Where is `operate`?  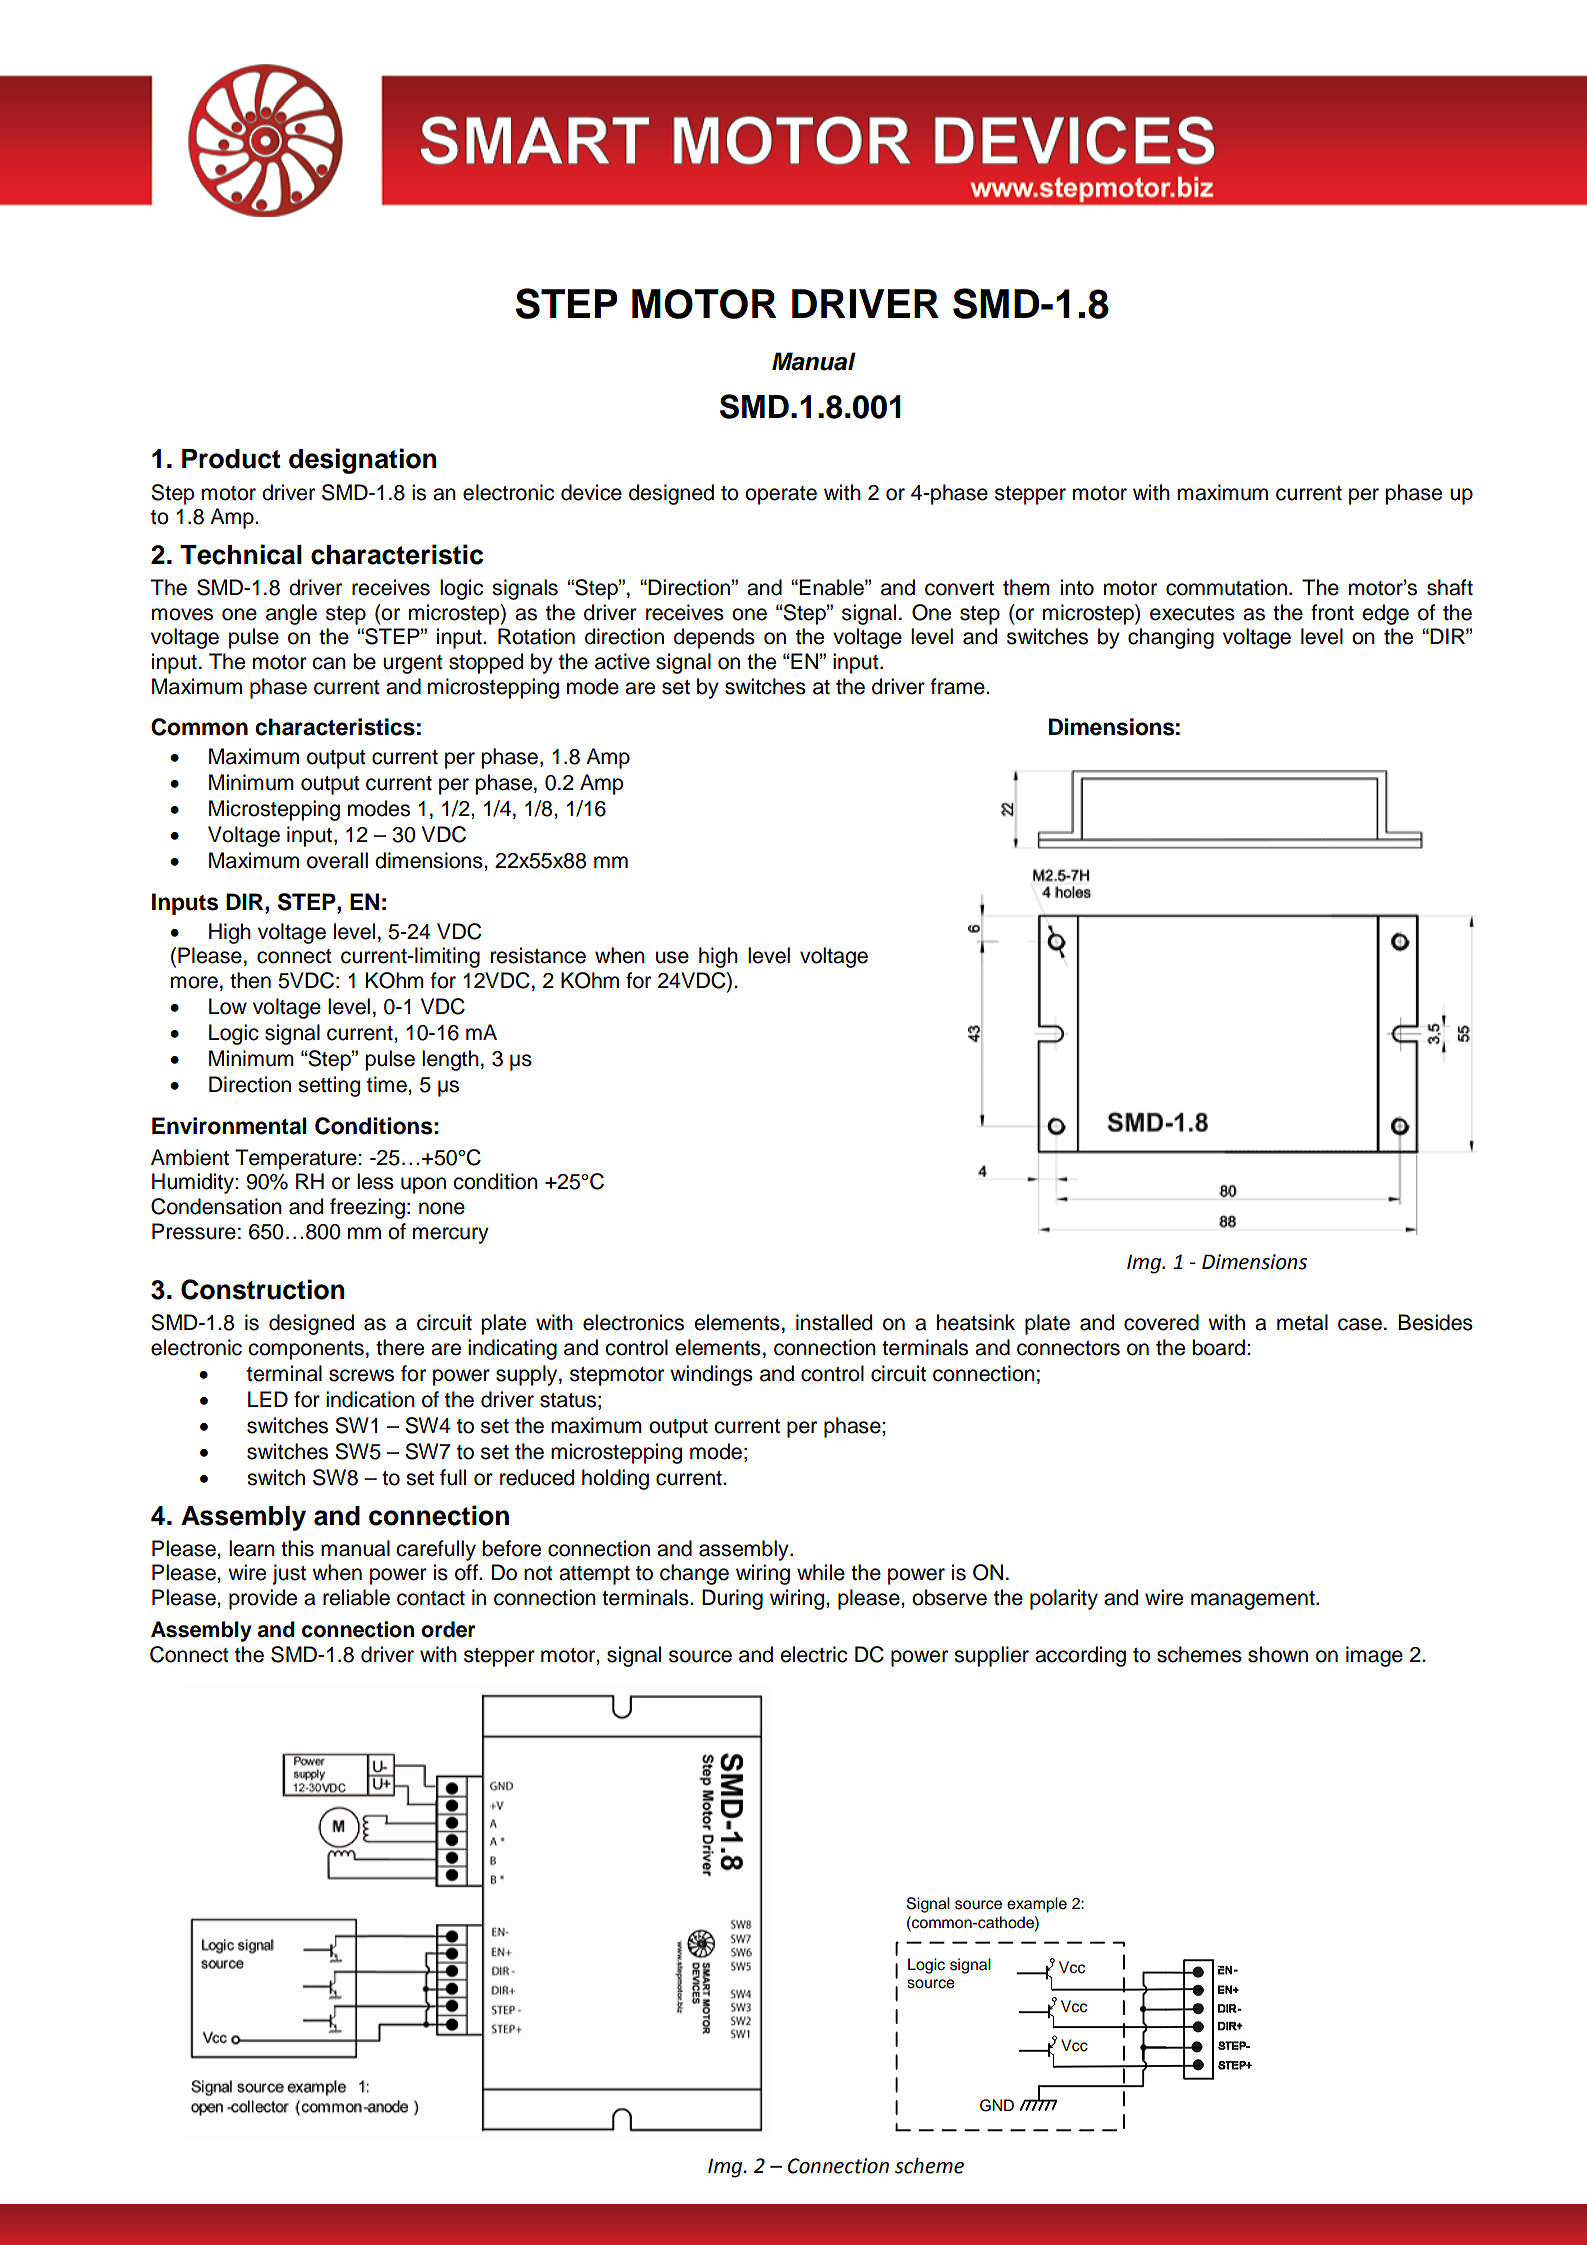 operate is located at coordinates (781, 495).
